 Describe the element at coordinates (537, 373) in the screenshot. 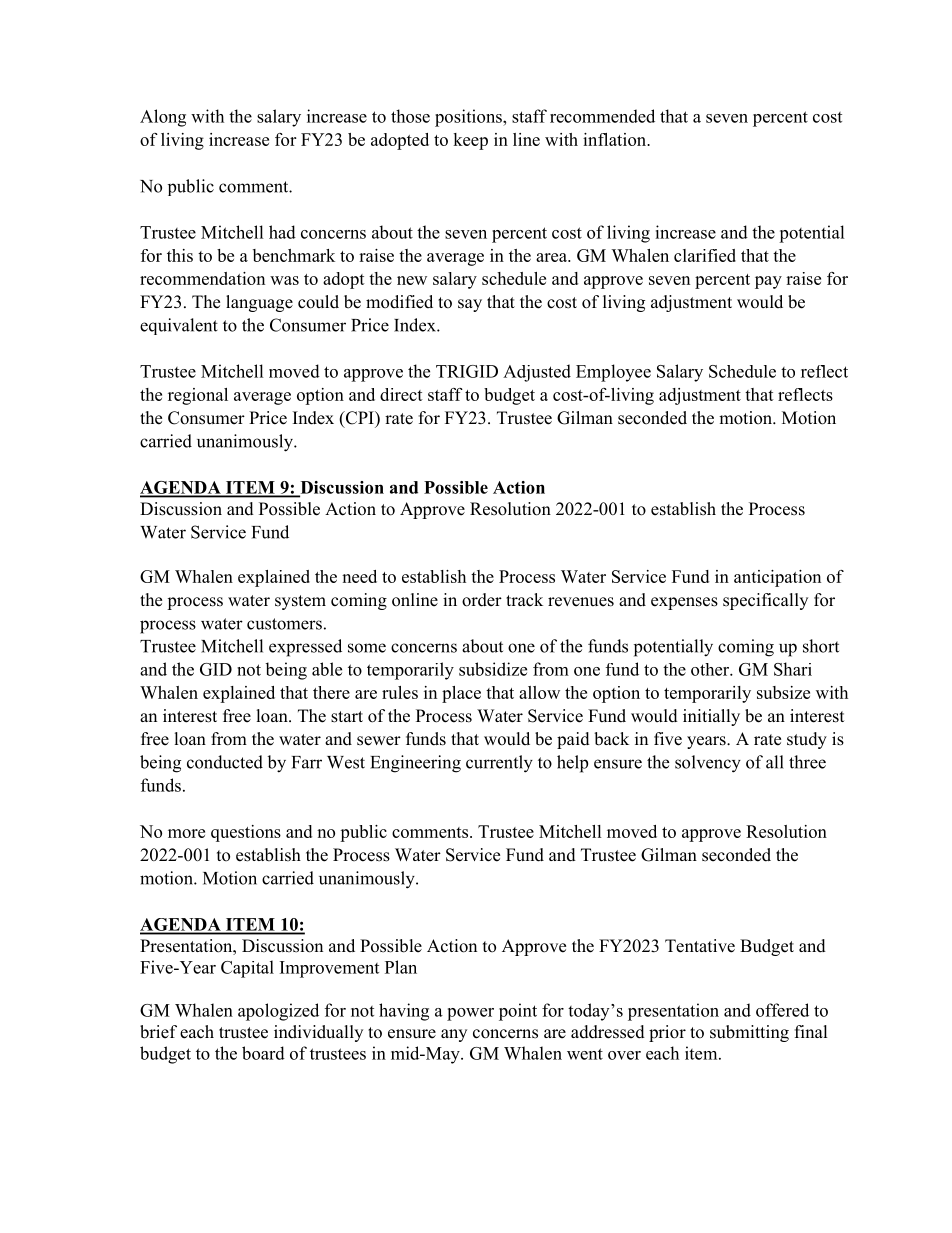

I see `Adjusted` at that location.
